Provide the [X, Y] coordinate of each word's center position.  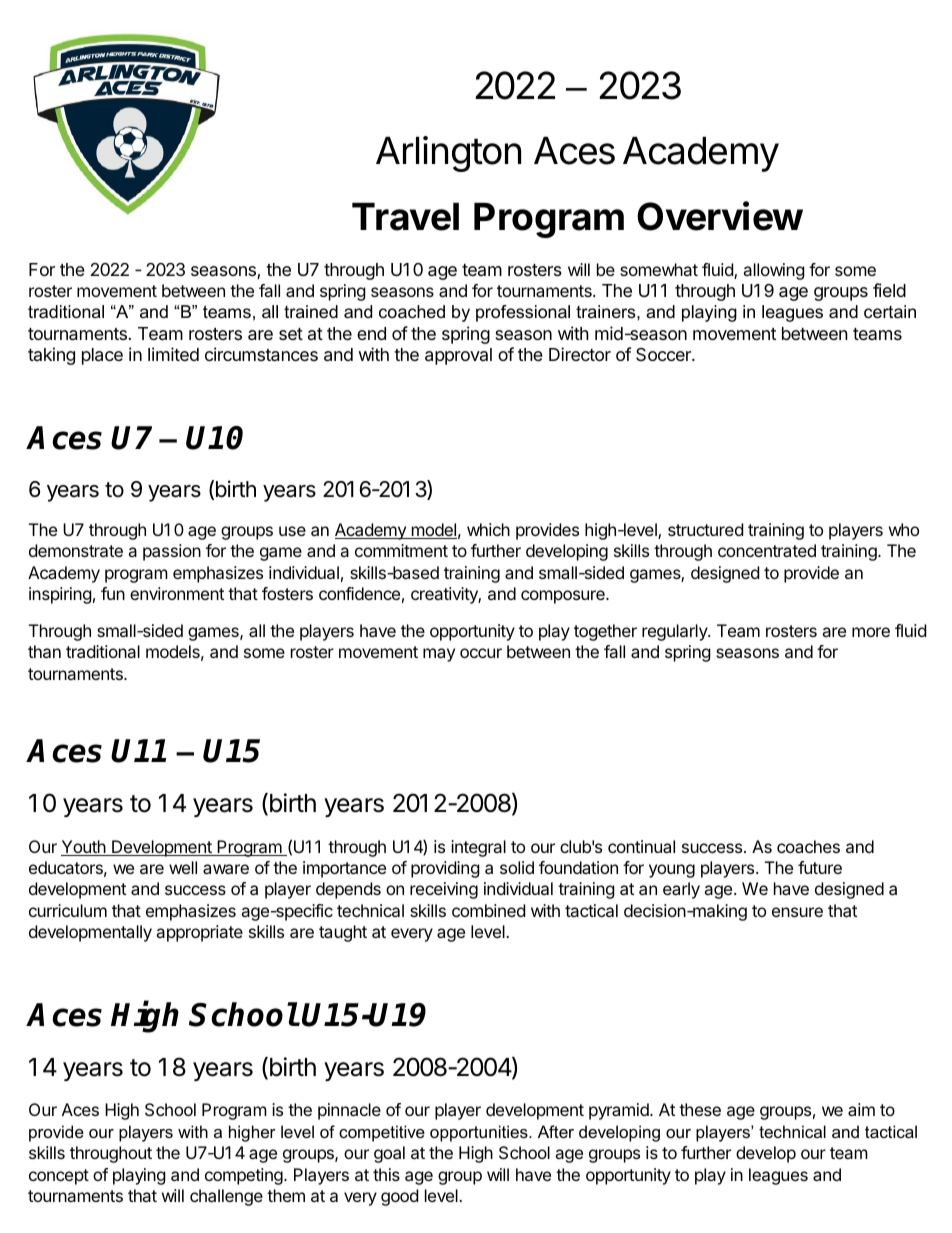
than [44, 651]
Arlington [448, 154]
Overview [720, 216]
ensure [797, 912]
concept [59, 1177]
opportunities [480, 1133]
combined [488, 910]
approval [458, 356]
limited [173, 354]
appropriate [199, 933]
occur [481, 653]
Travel [405, 217]
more [871, 632]
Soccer [664, 354]
